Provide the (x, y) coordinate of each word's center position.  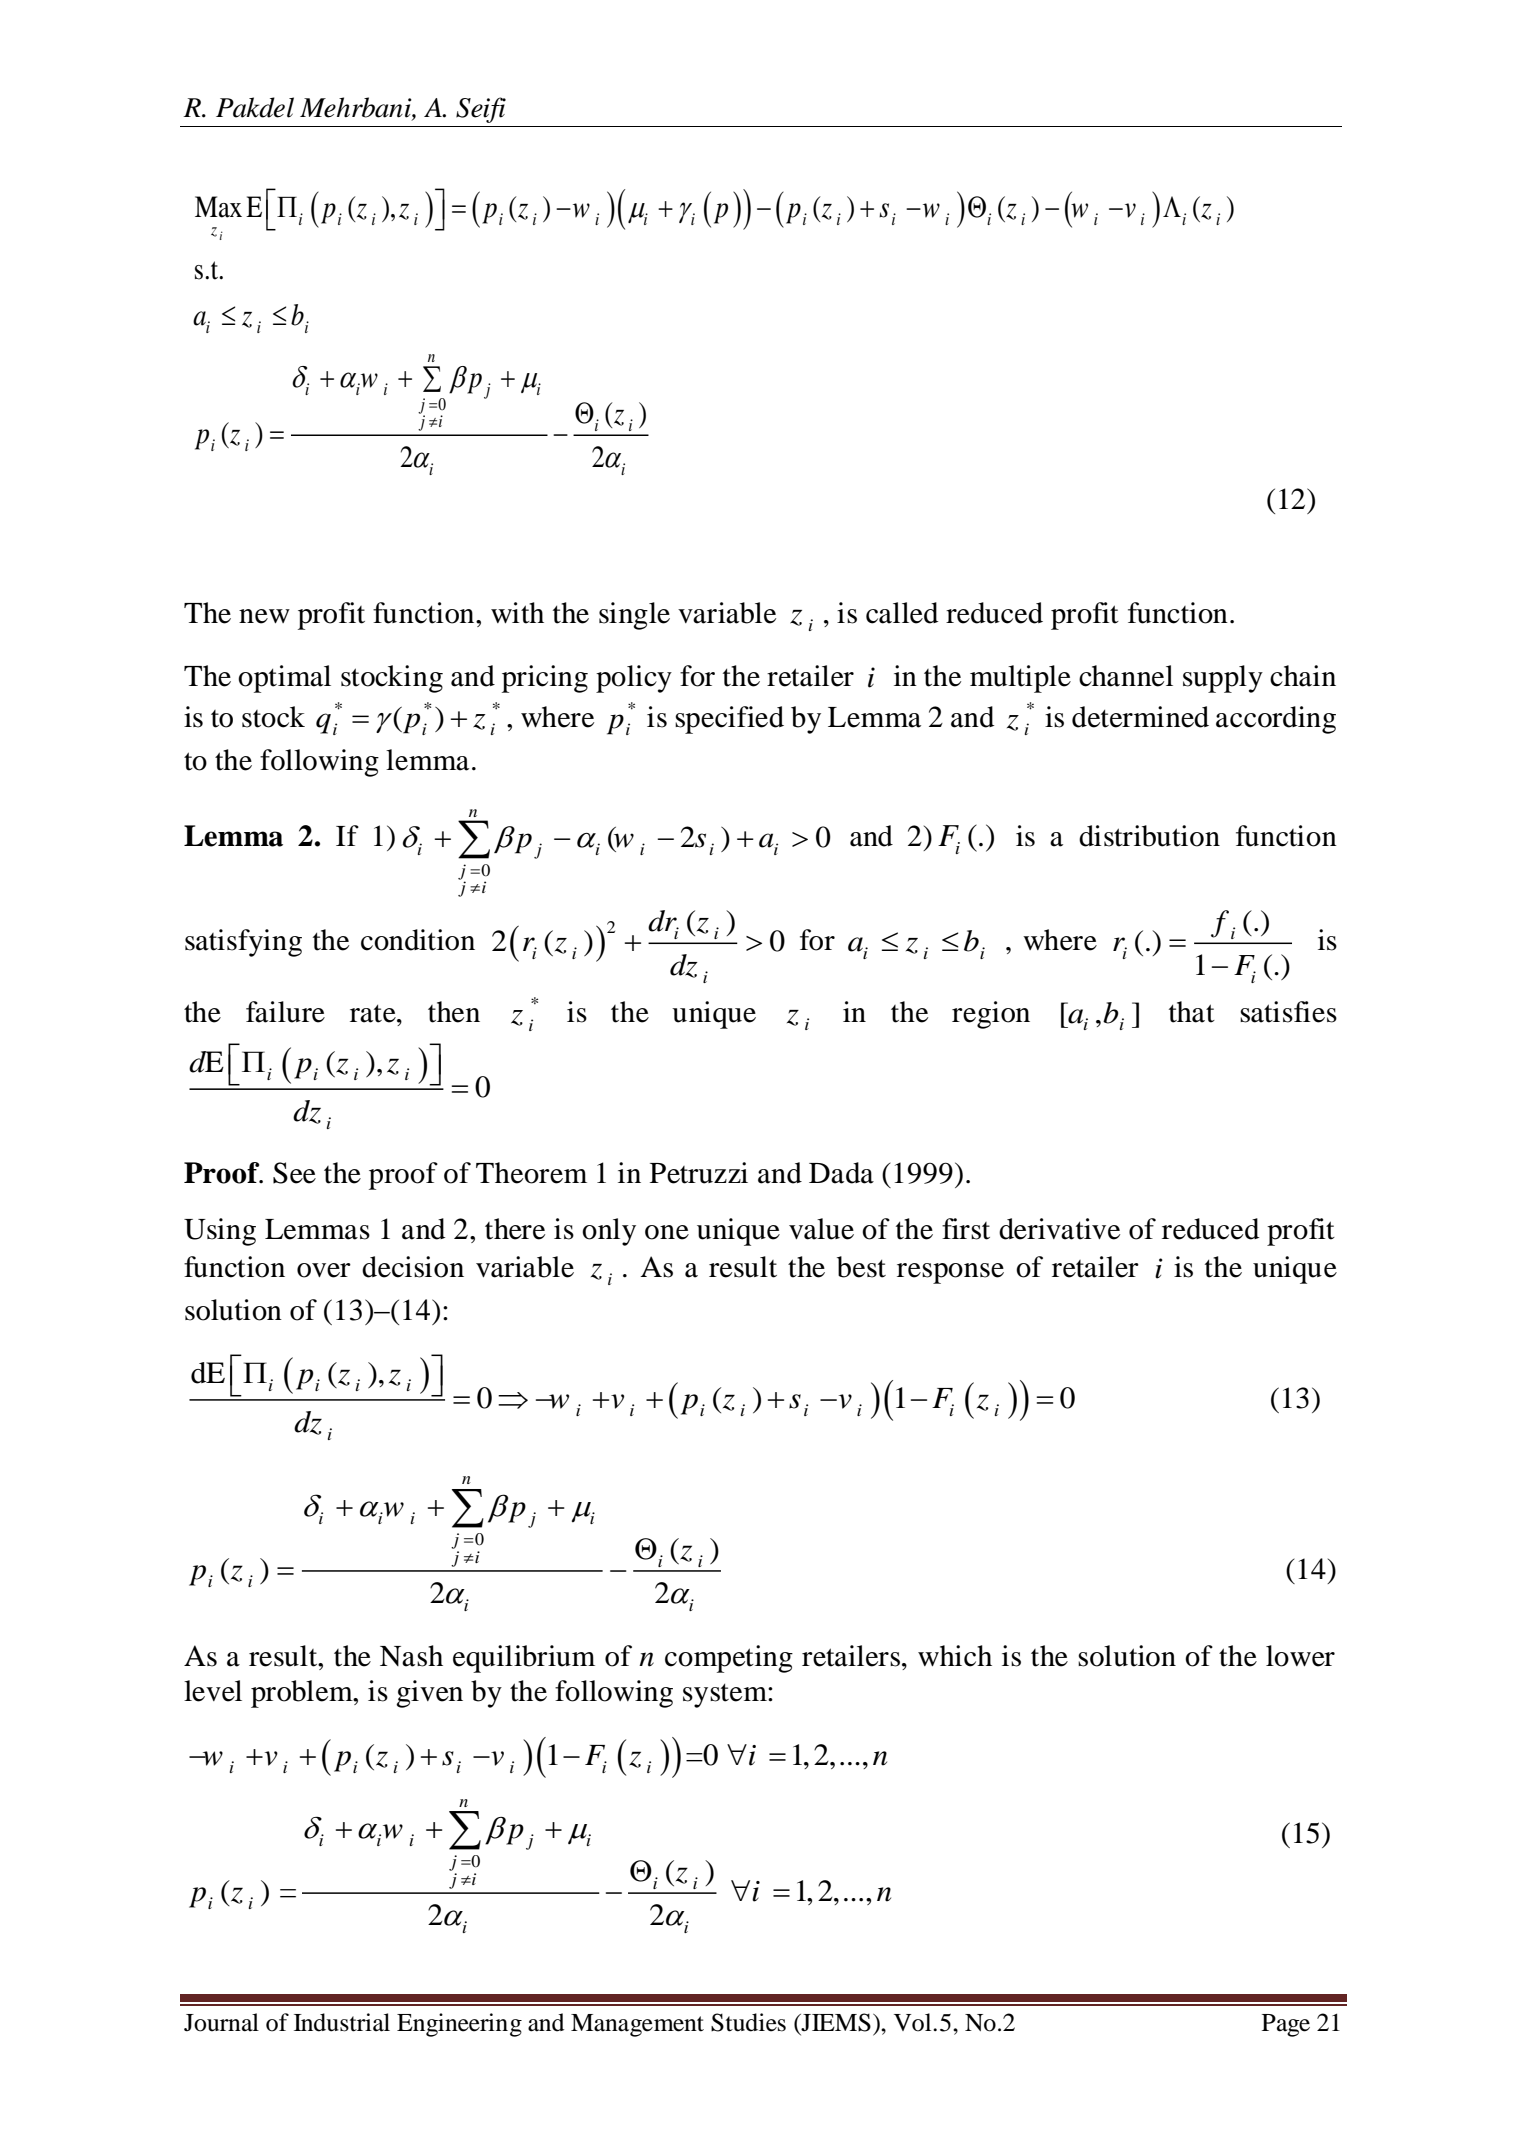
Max (218, 207)
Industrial (342, 2022)
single (634, 616)
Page (1286, 2025)
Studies (748, 2022)
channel (1126, 676)
